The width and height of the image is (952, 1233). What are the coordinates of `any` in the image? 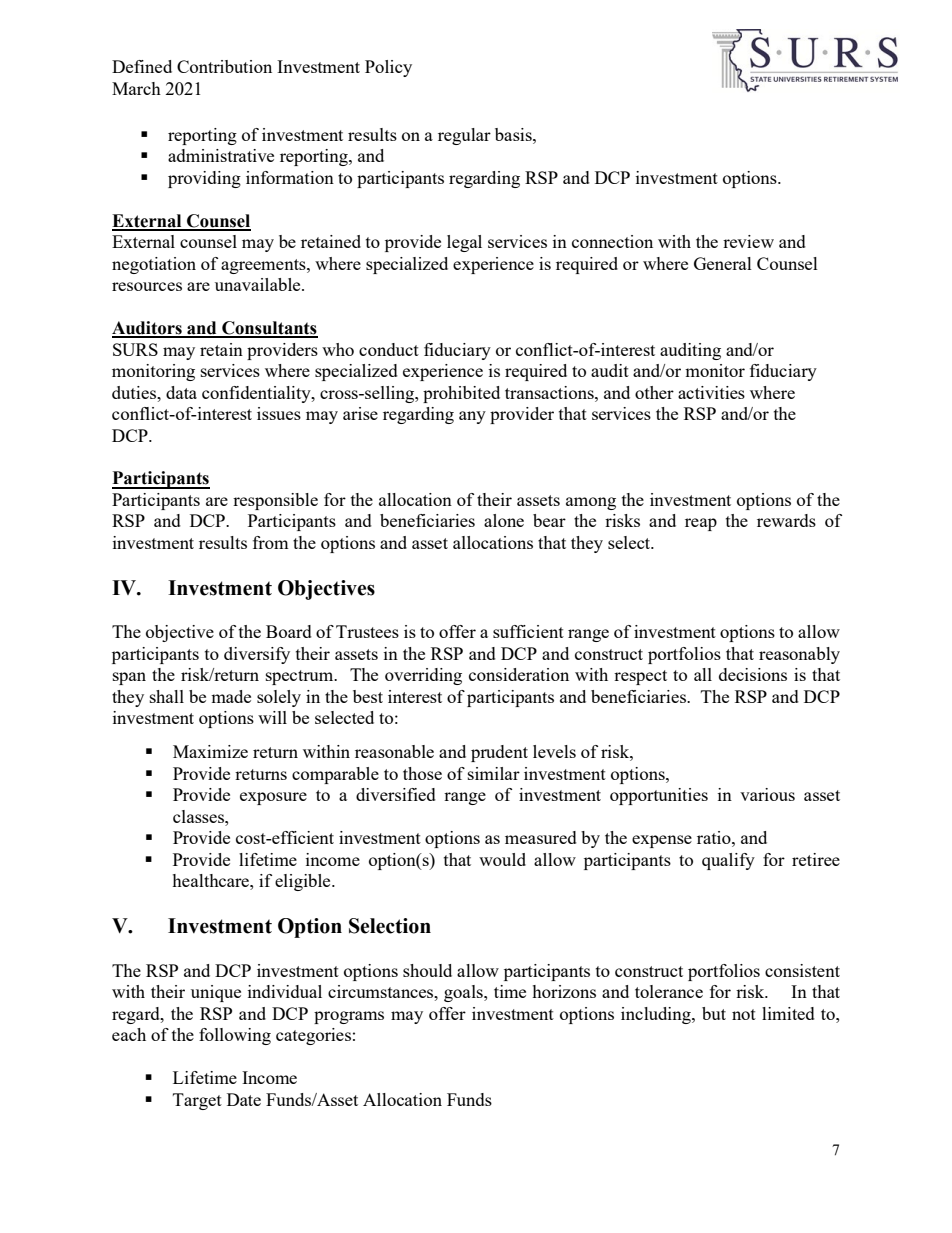 It's located at (472, 417).
